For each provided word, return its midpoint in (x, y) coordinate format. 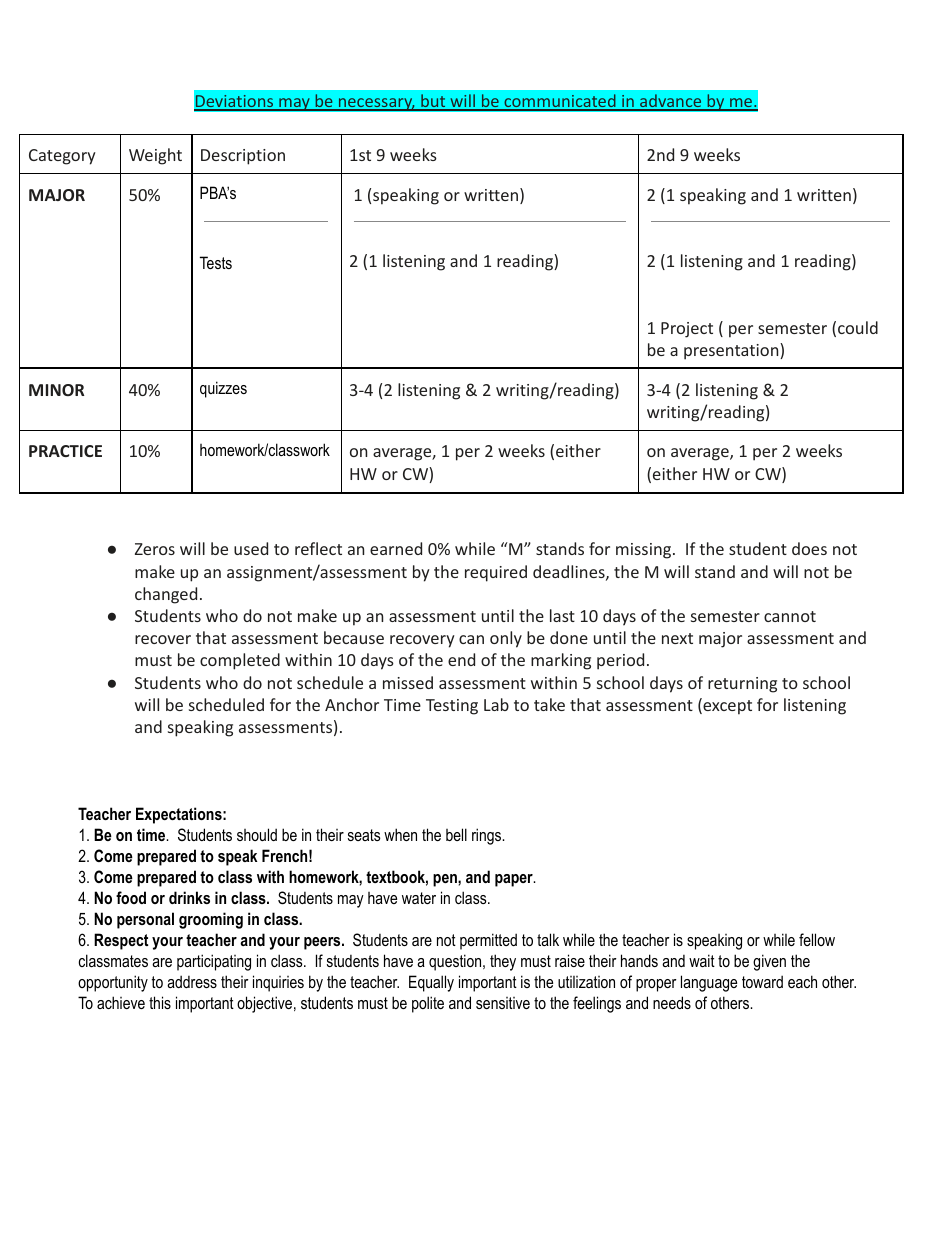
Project (687, 330)
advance (671, 102)
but (433, 102)
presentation (732, 351)
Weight (155, 156)
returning (742, 685)
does (809, 548)
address (192, 981)
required (496, 573)
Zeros (155, 549)
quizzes (223, 389)
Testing (452, 707)
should (257, 834)
